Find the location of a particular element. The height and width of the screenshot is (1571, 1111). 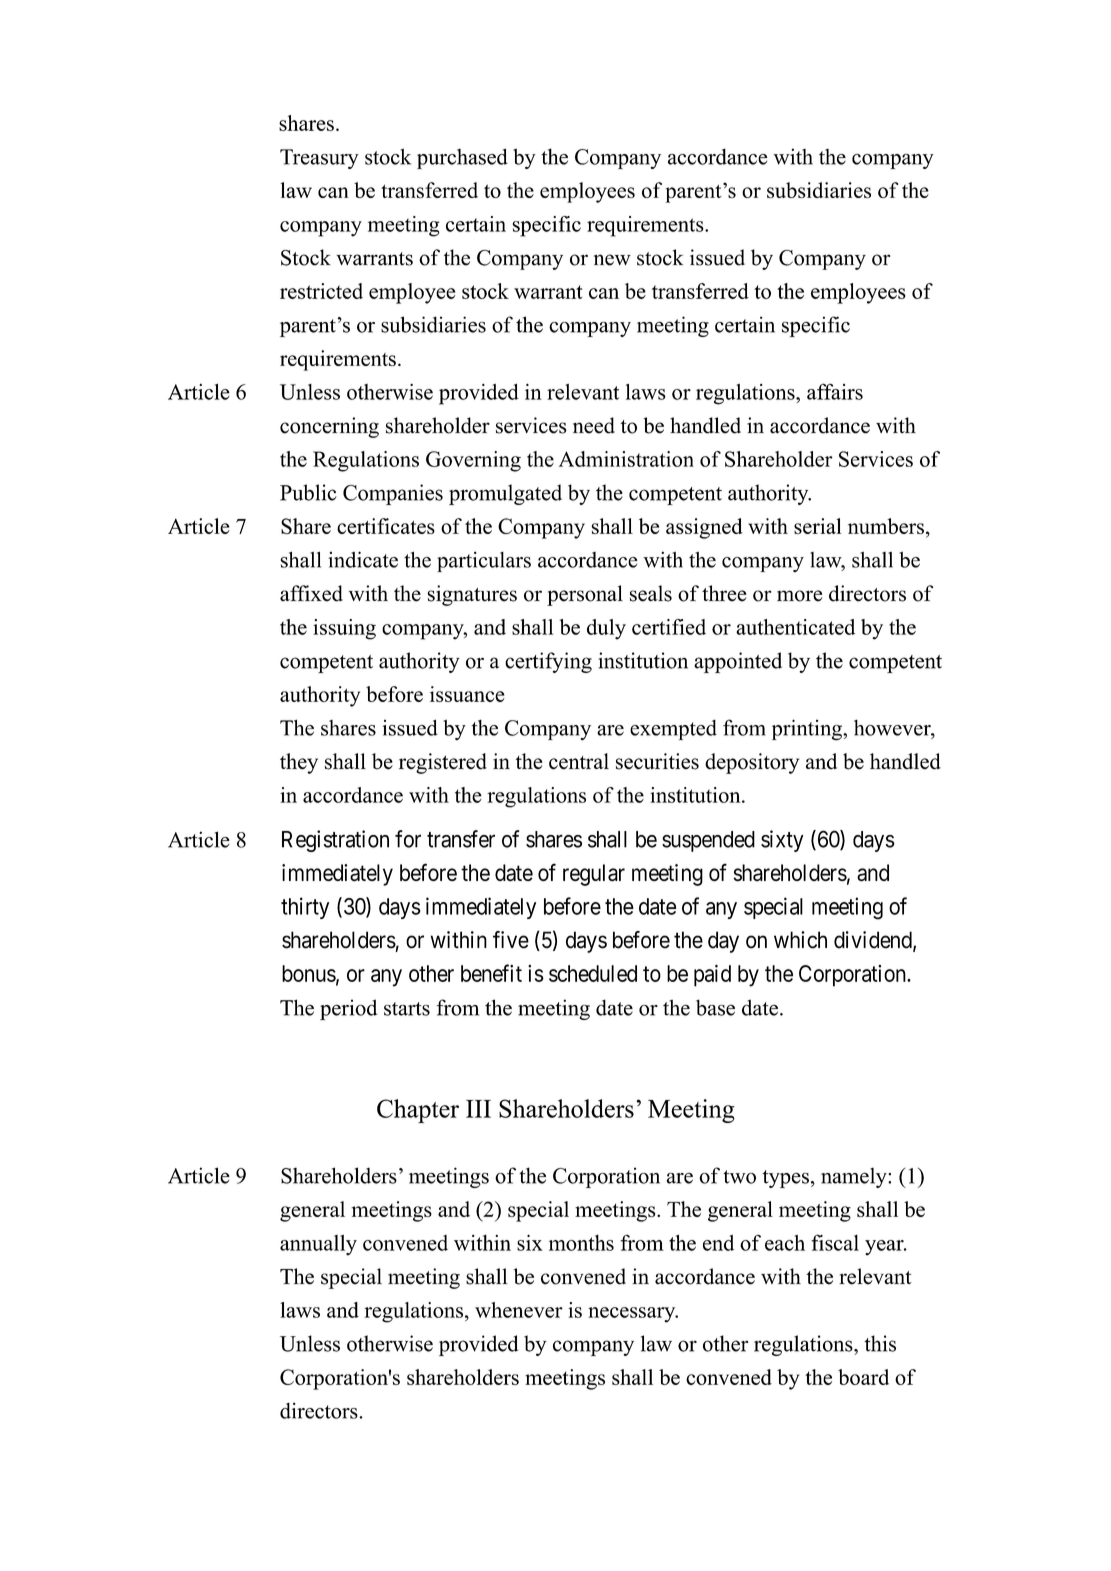

Companies is located at coordinates (393, 494).
